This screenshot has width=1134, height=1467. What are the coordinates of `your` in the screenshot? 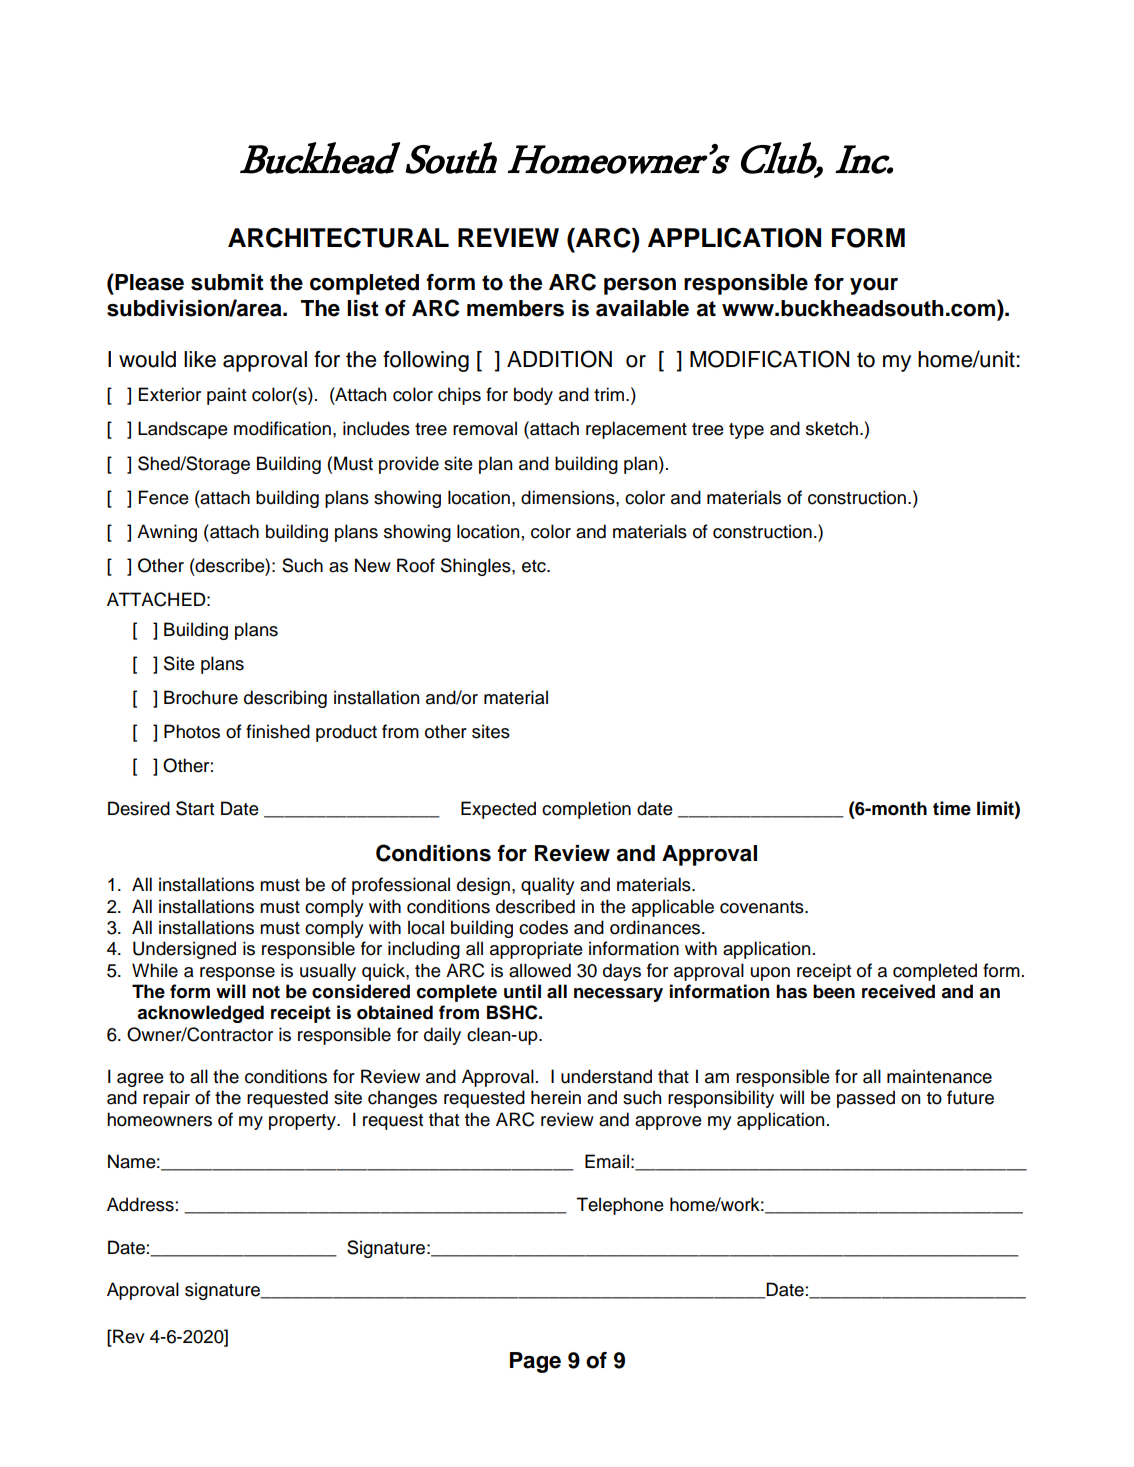 It's located at (874, 286).
